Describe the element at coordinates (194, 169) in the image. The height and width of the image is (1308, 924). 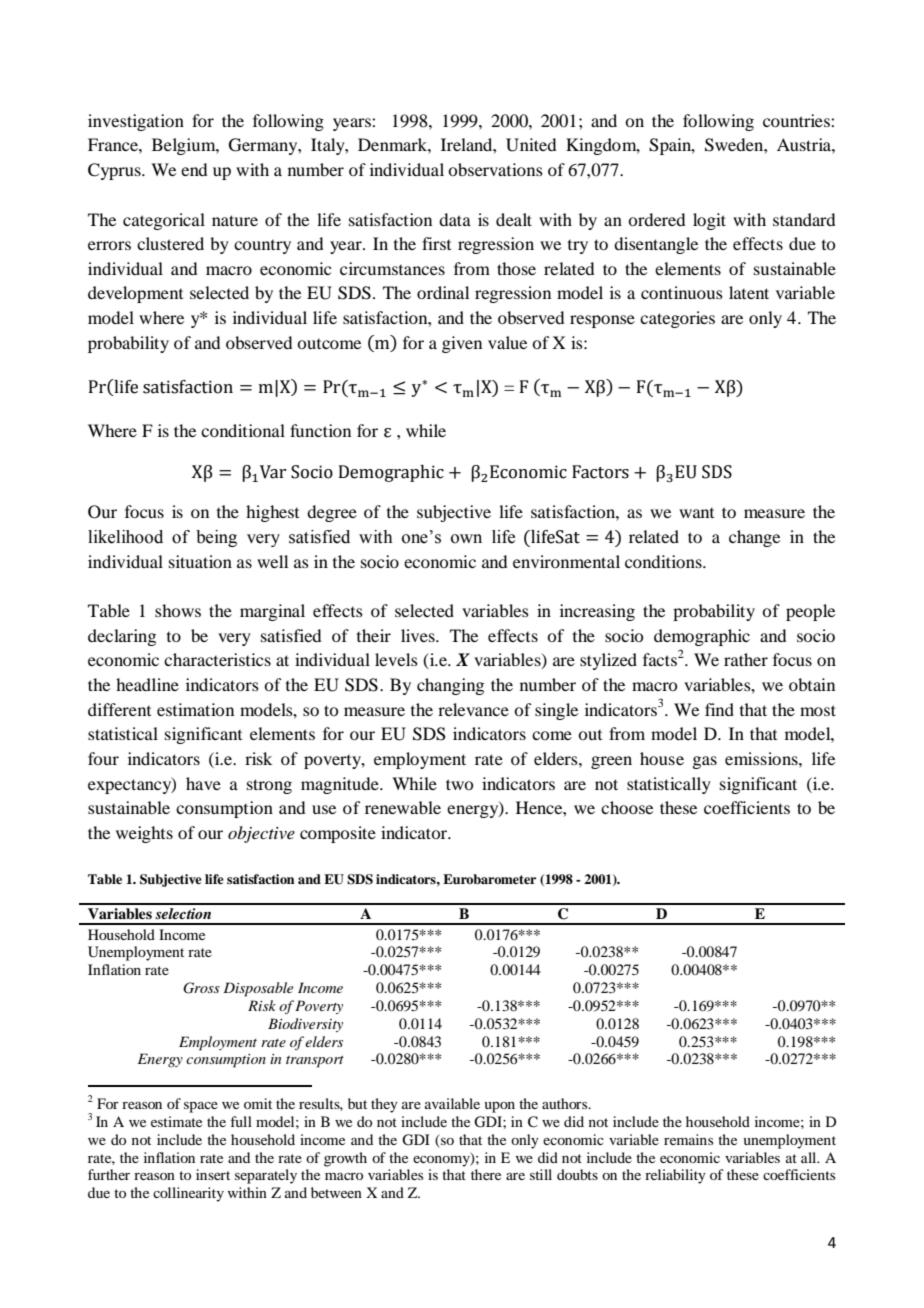
I see `end` at that location.
